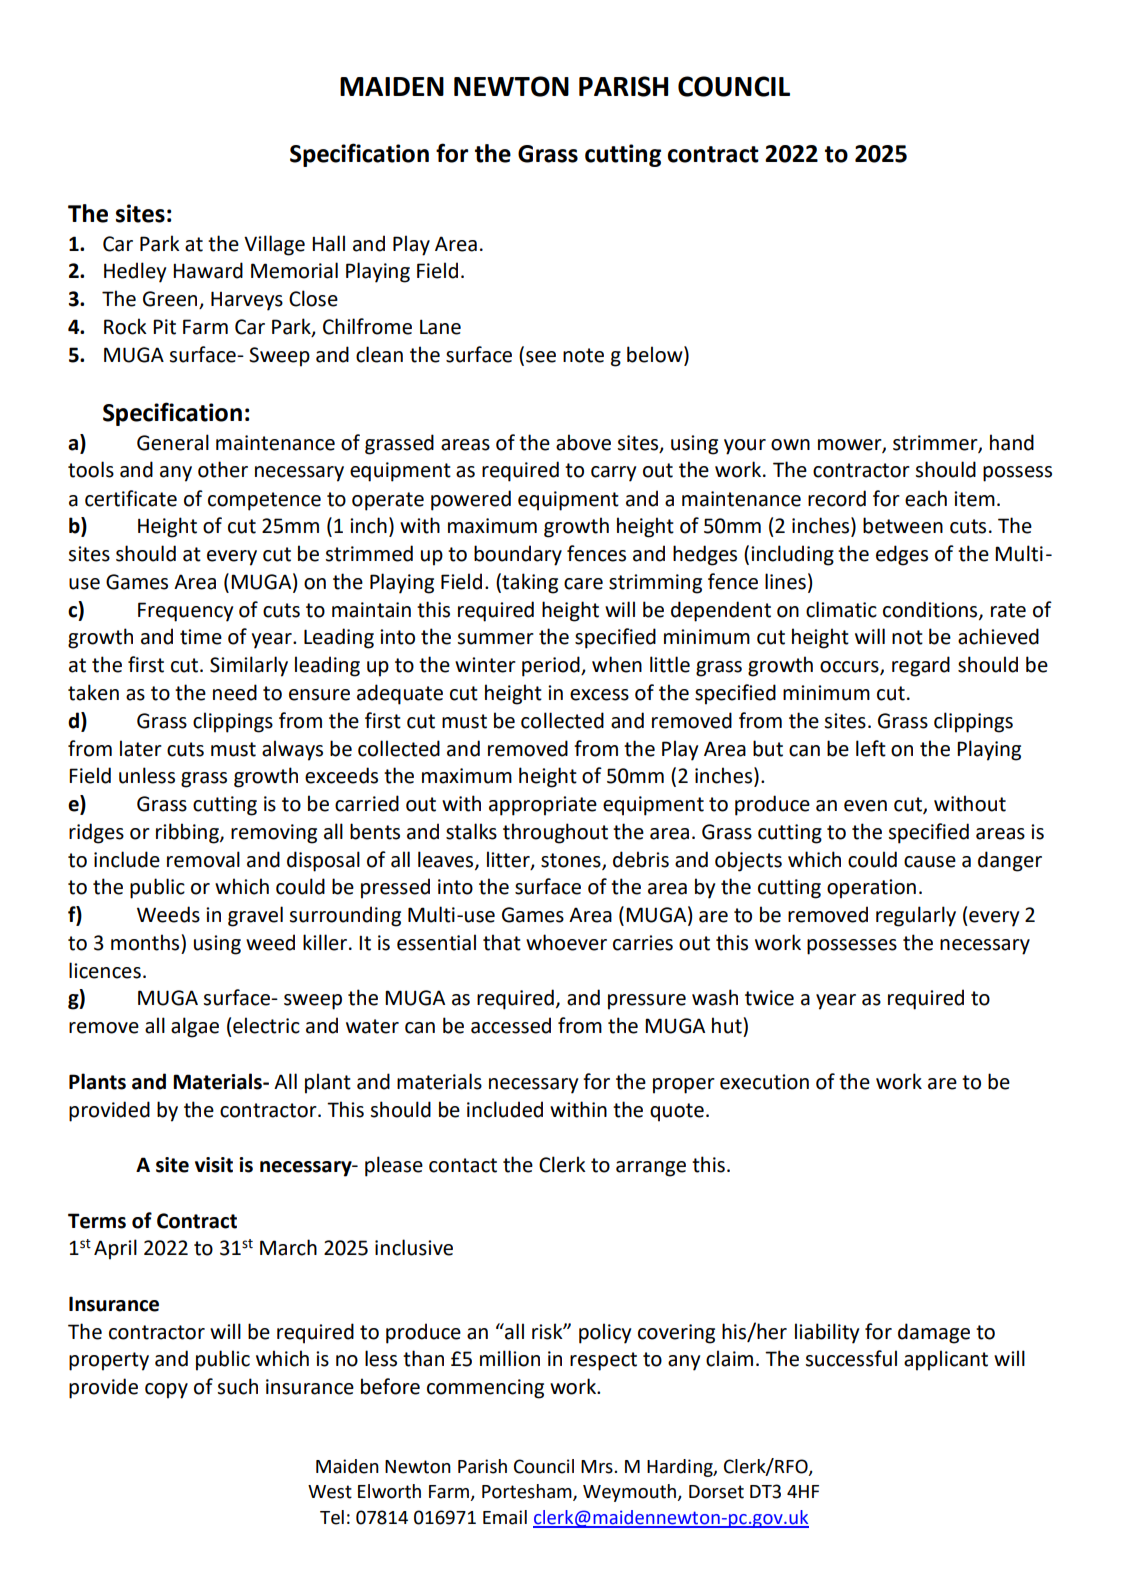 The height and width of the image is (1596, 1129). What do you see at coordinates (171, 300) in the image?
I see `Green` at bounding box center [171, 300].
